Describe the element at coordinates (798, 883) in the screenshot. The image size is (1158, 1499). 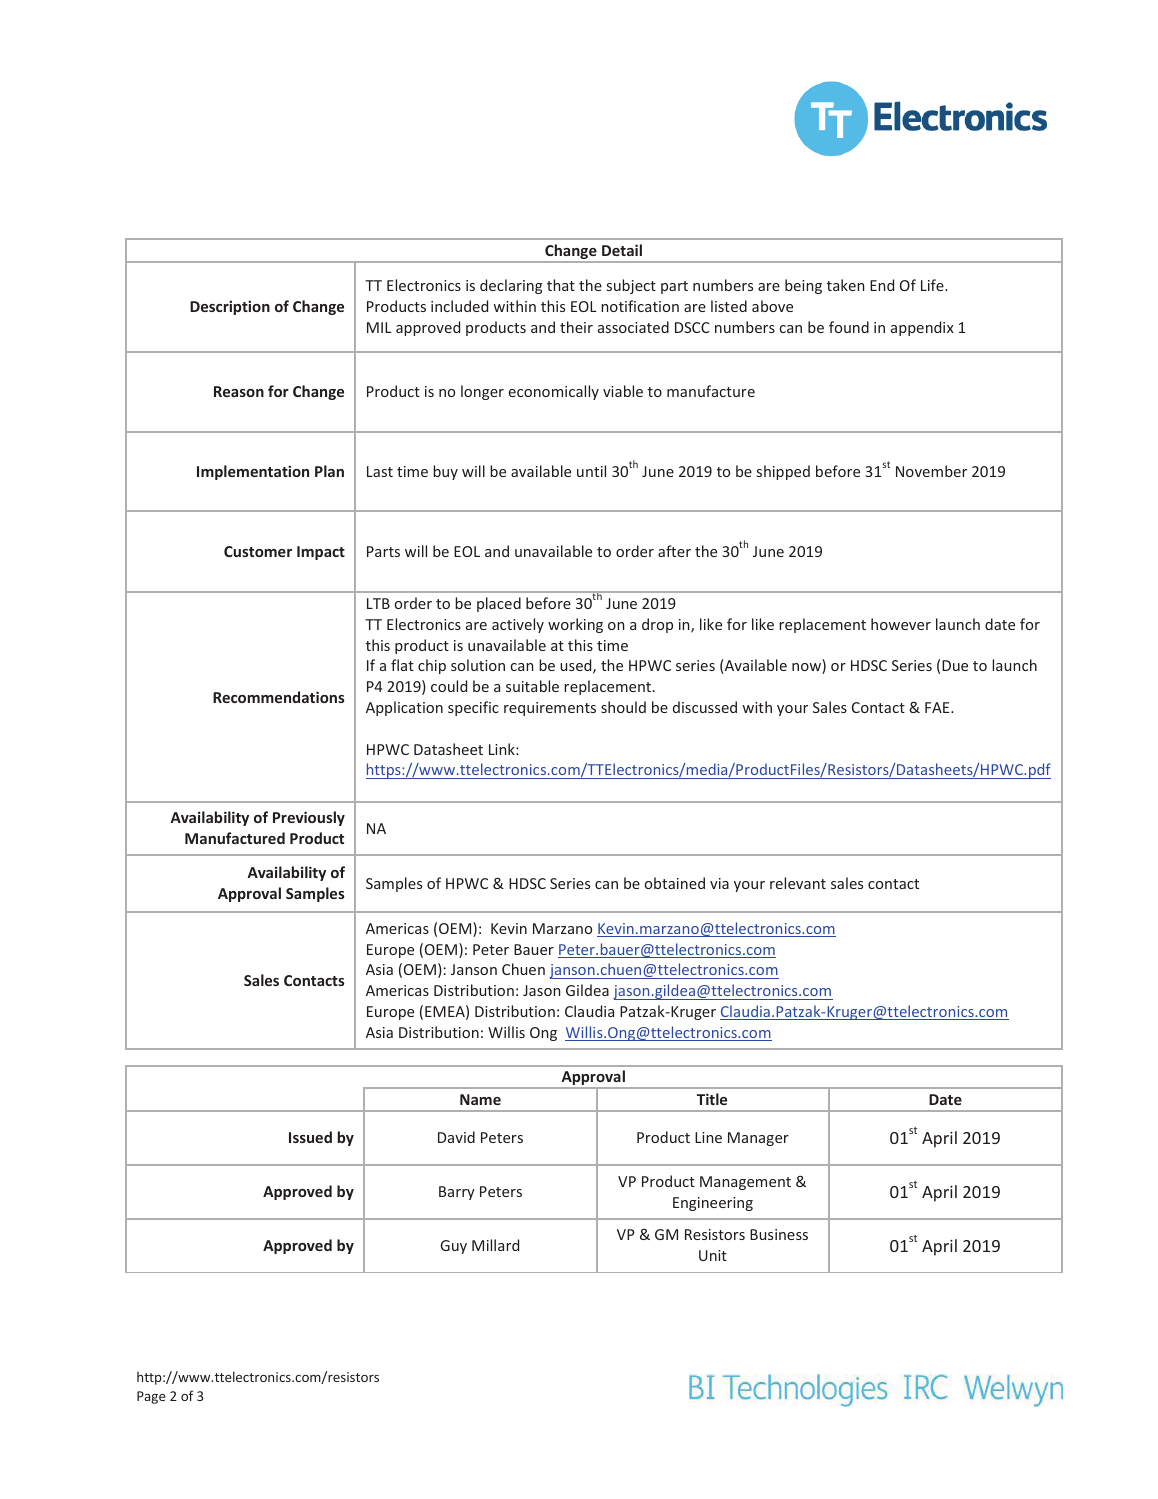
I see `relevant` at that location.
